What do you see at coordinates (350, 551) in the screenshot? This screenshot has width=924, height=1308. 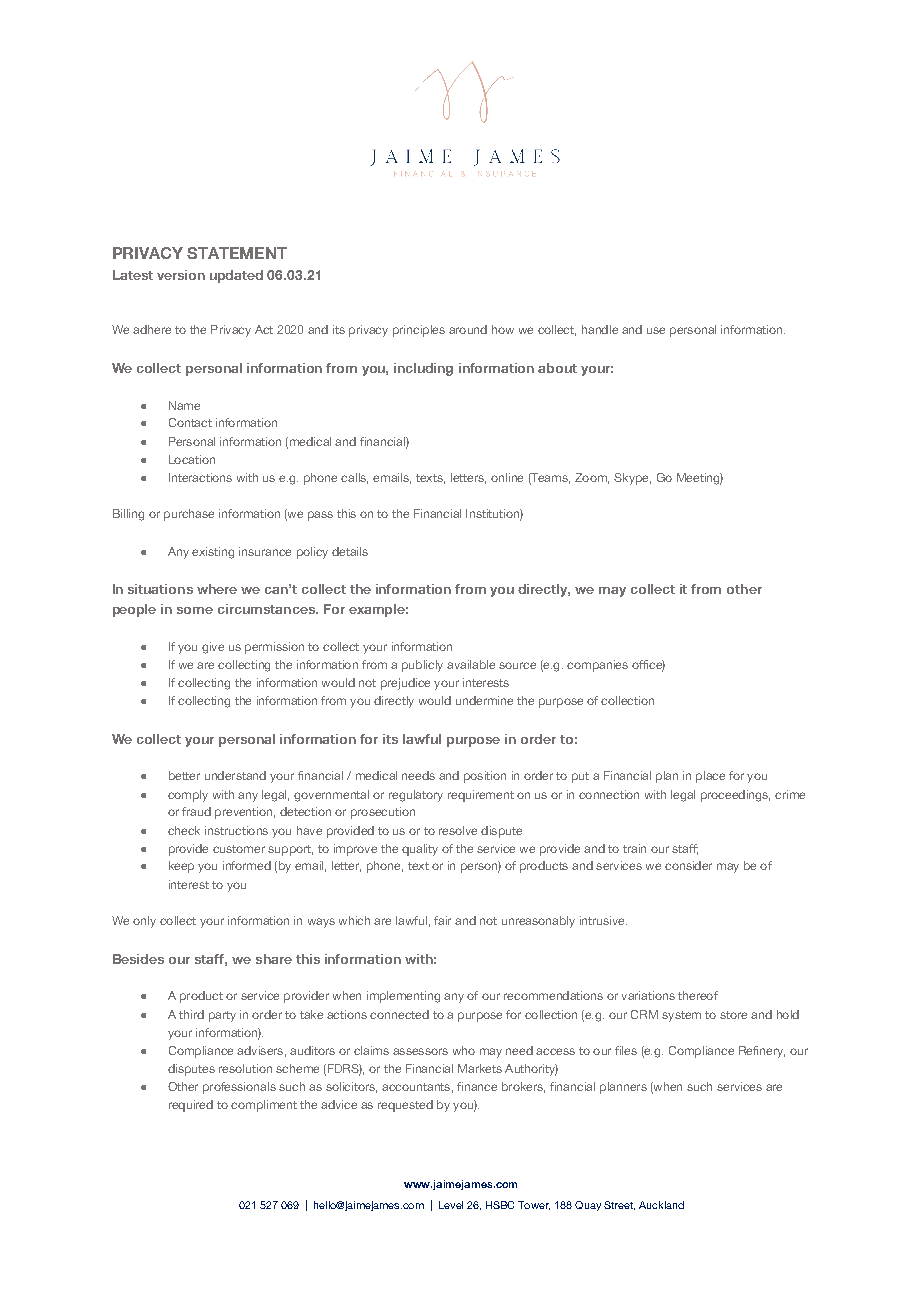 I see `details` at bounding box center [350, 551].
